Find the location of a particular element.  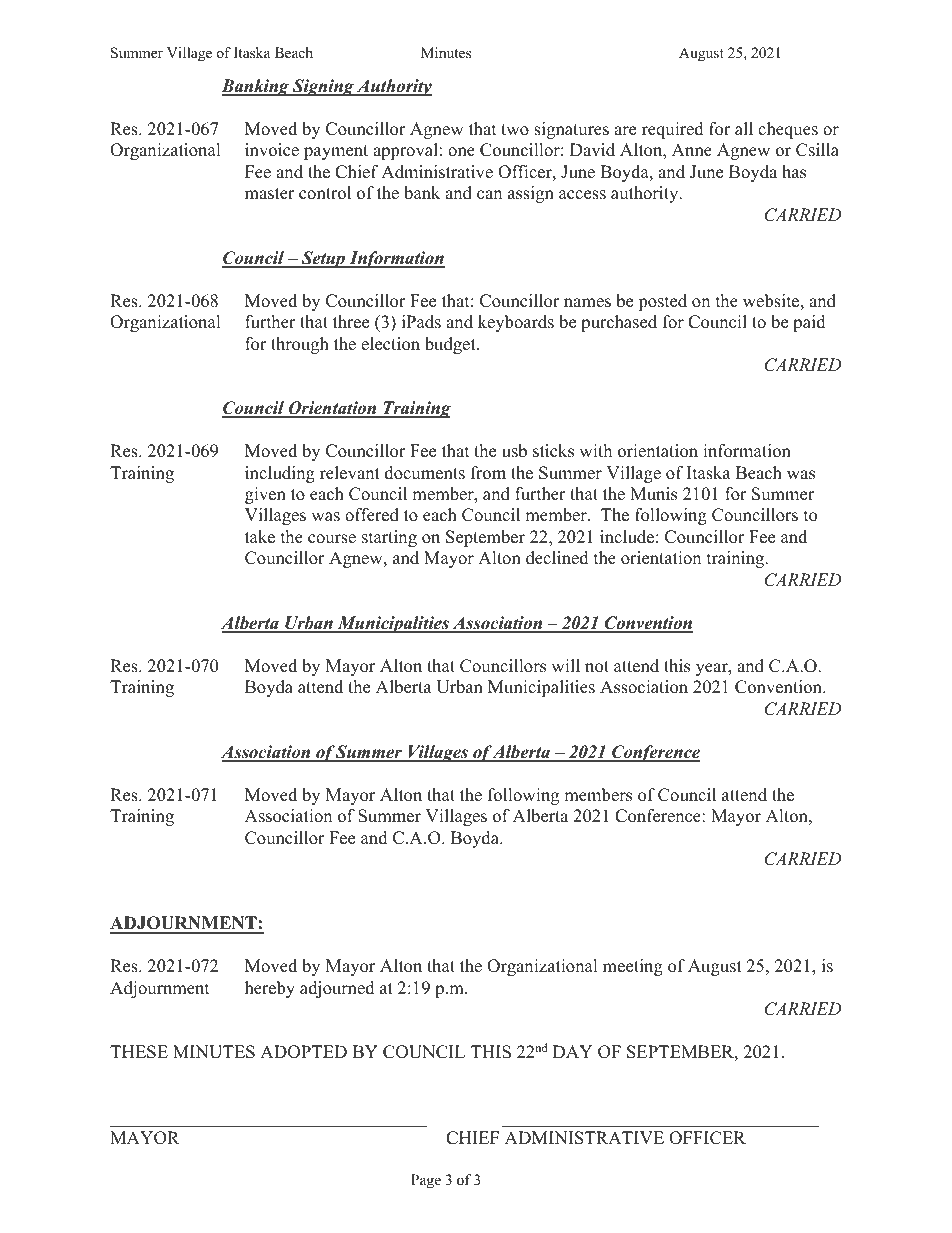

posted is located at coordinates (662, 302).
